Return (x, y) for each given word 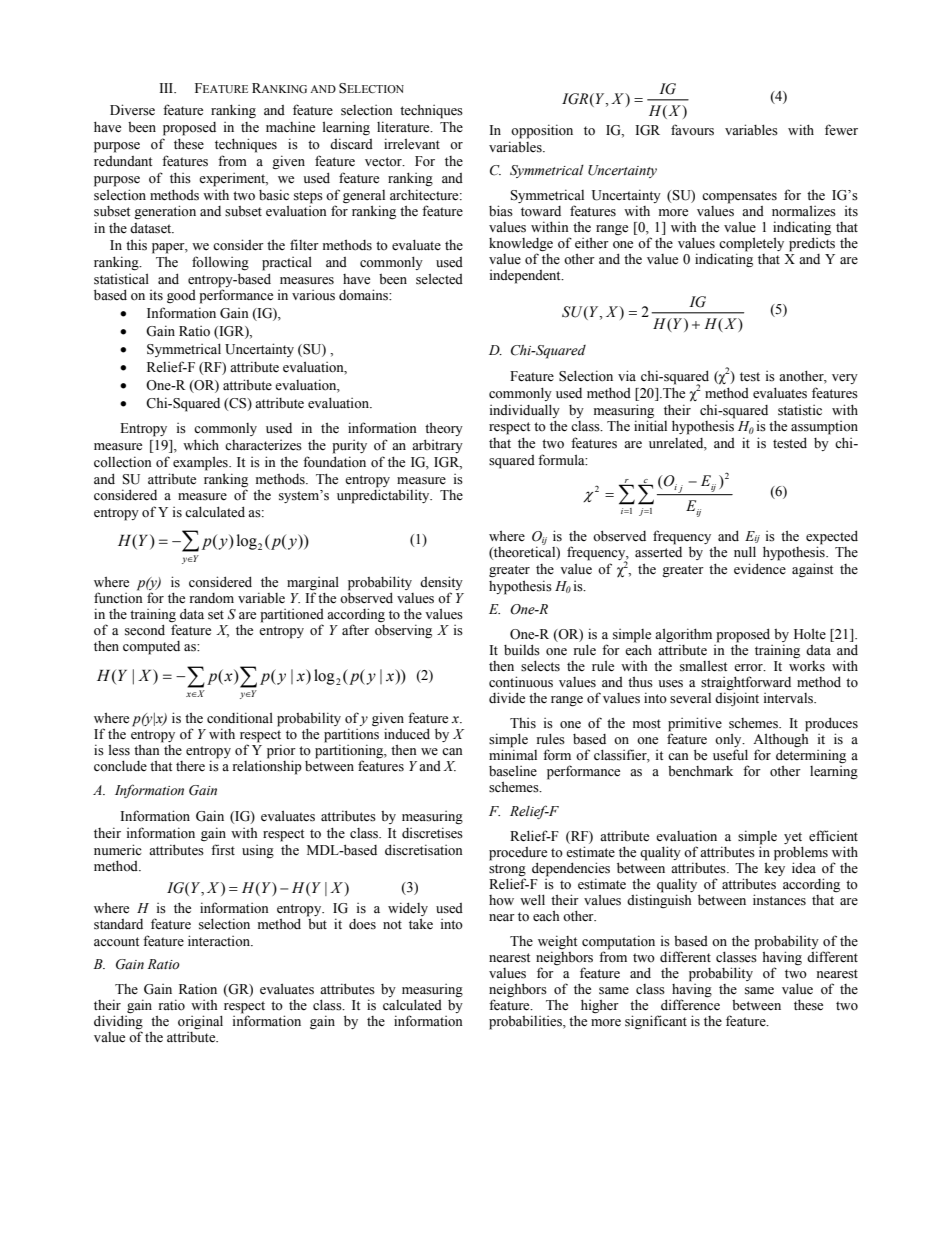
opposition (542, 131)
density (441, 584)
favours (692, 130)
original (200, 1022)
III (167, 88)
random (212, 598)
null (745, 551)
